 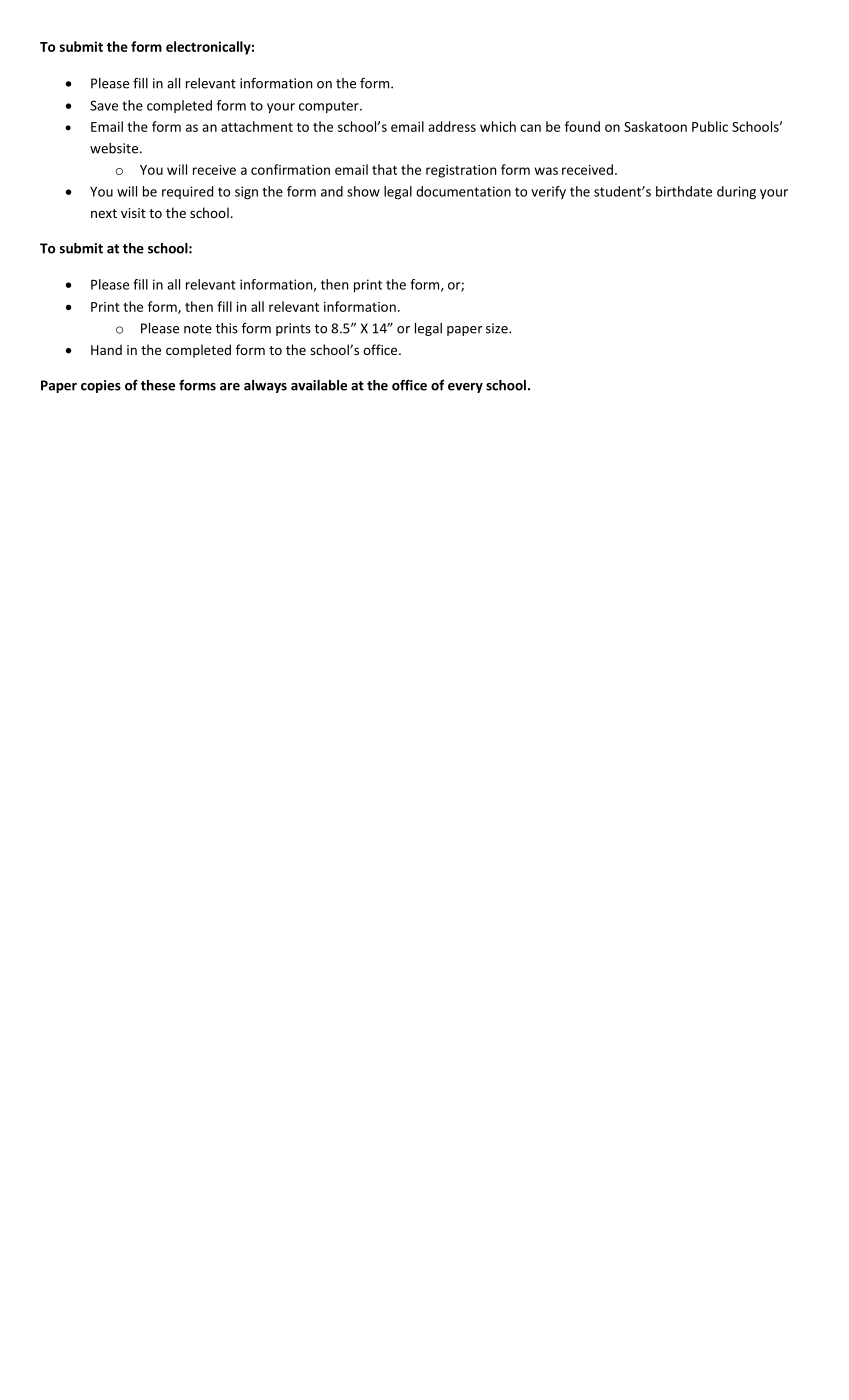 I want to click on this, so click(x=227, y=328).
